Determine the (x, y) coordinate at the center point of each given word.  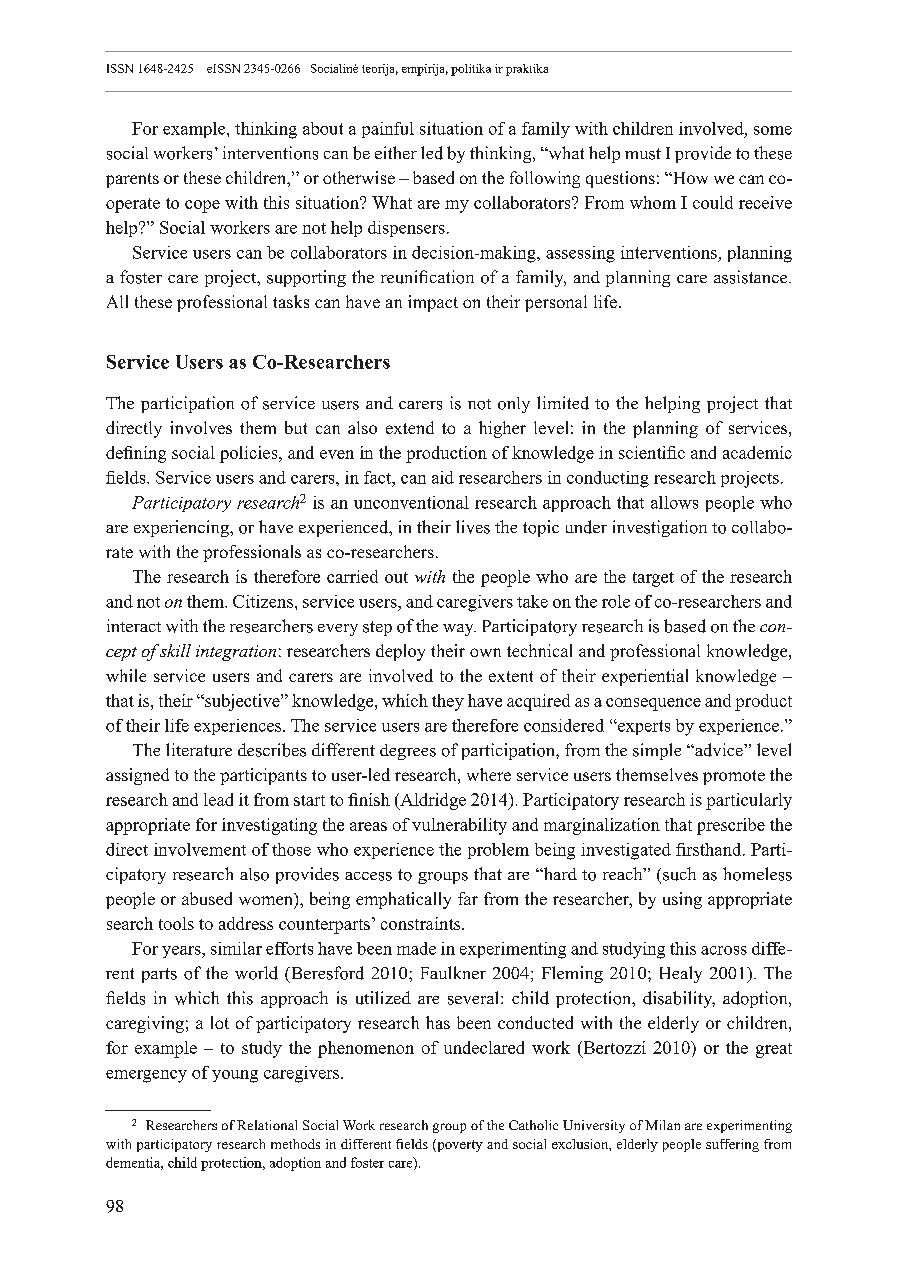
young (235, 1076)
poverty (459, 1145)
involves (201, 427)
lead (218, 799)
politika (471, 70)
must (643, 154)
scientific (652, 452)
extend (410, 427)
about (323, 128)
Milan (662, 1125)
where (489, 774)
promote (734, 777)
